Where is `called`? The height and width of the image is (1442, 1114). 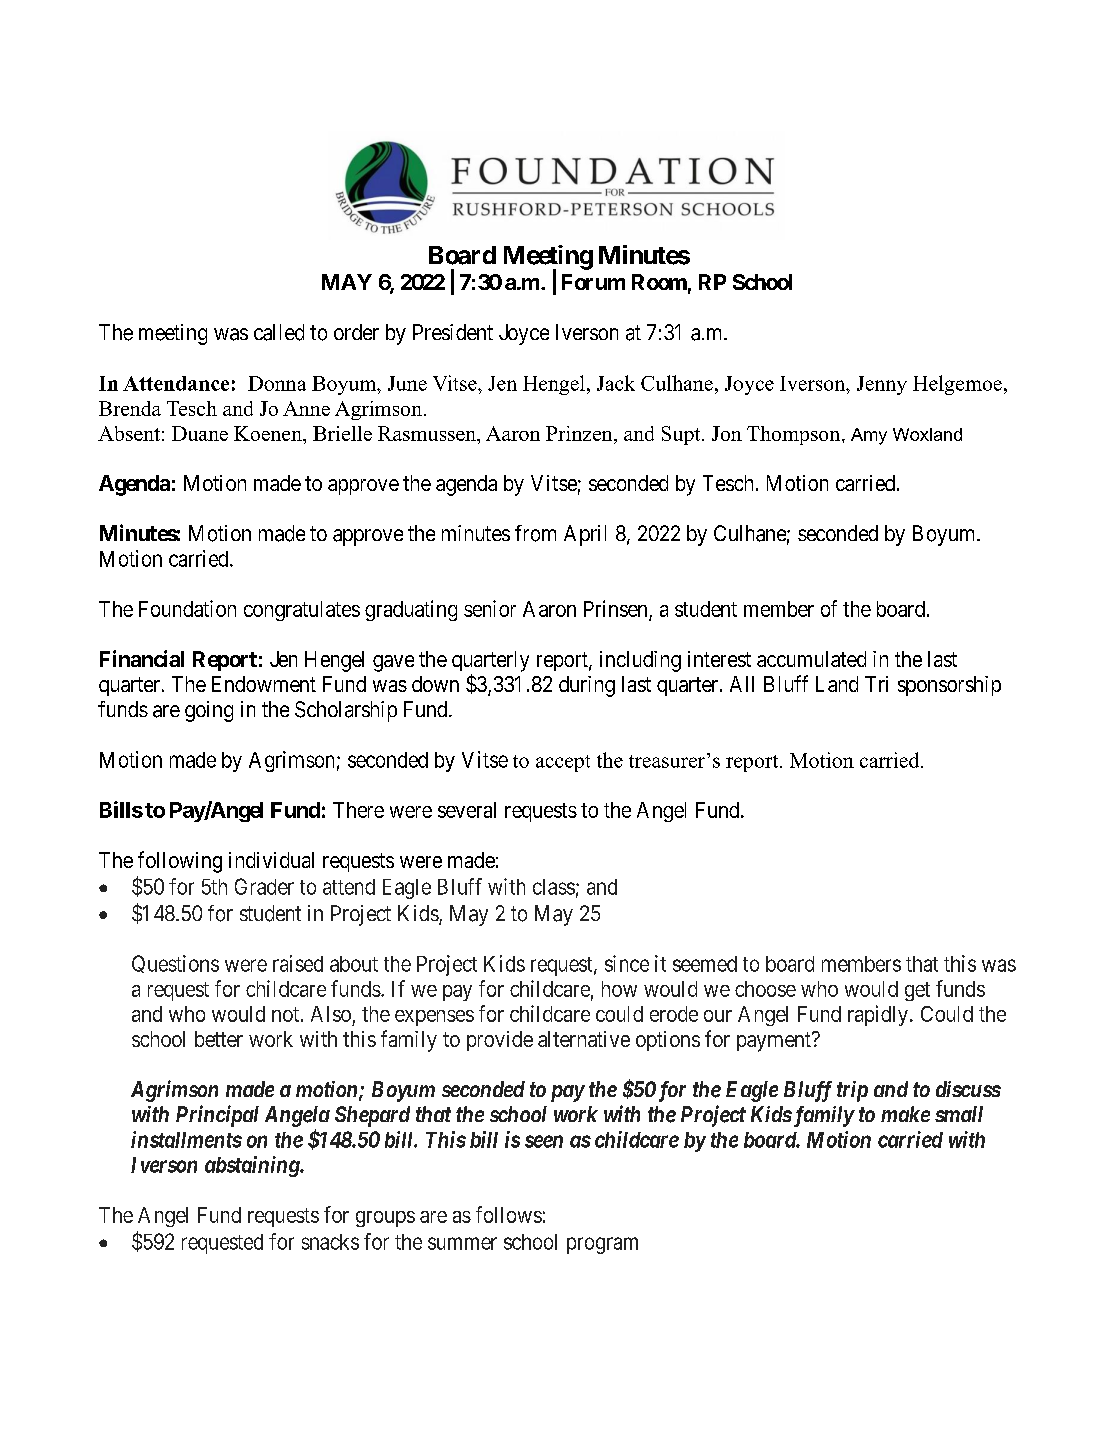
called is located at coordinates (279, 332).
